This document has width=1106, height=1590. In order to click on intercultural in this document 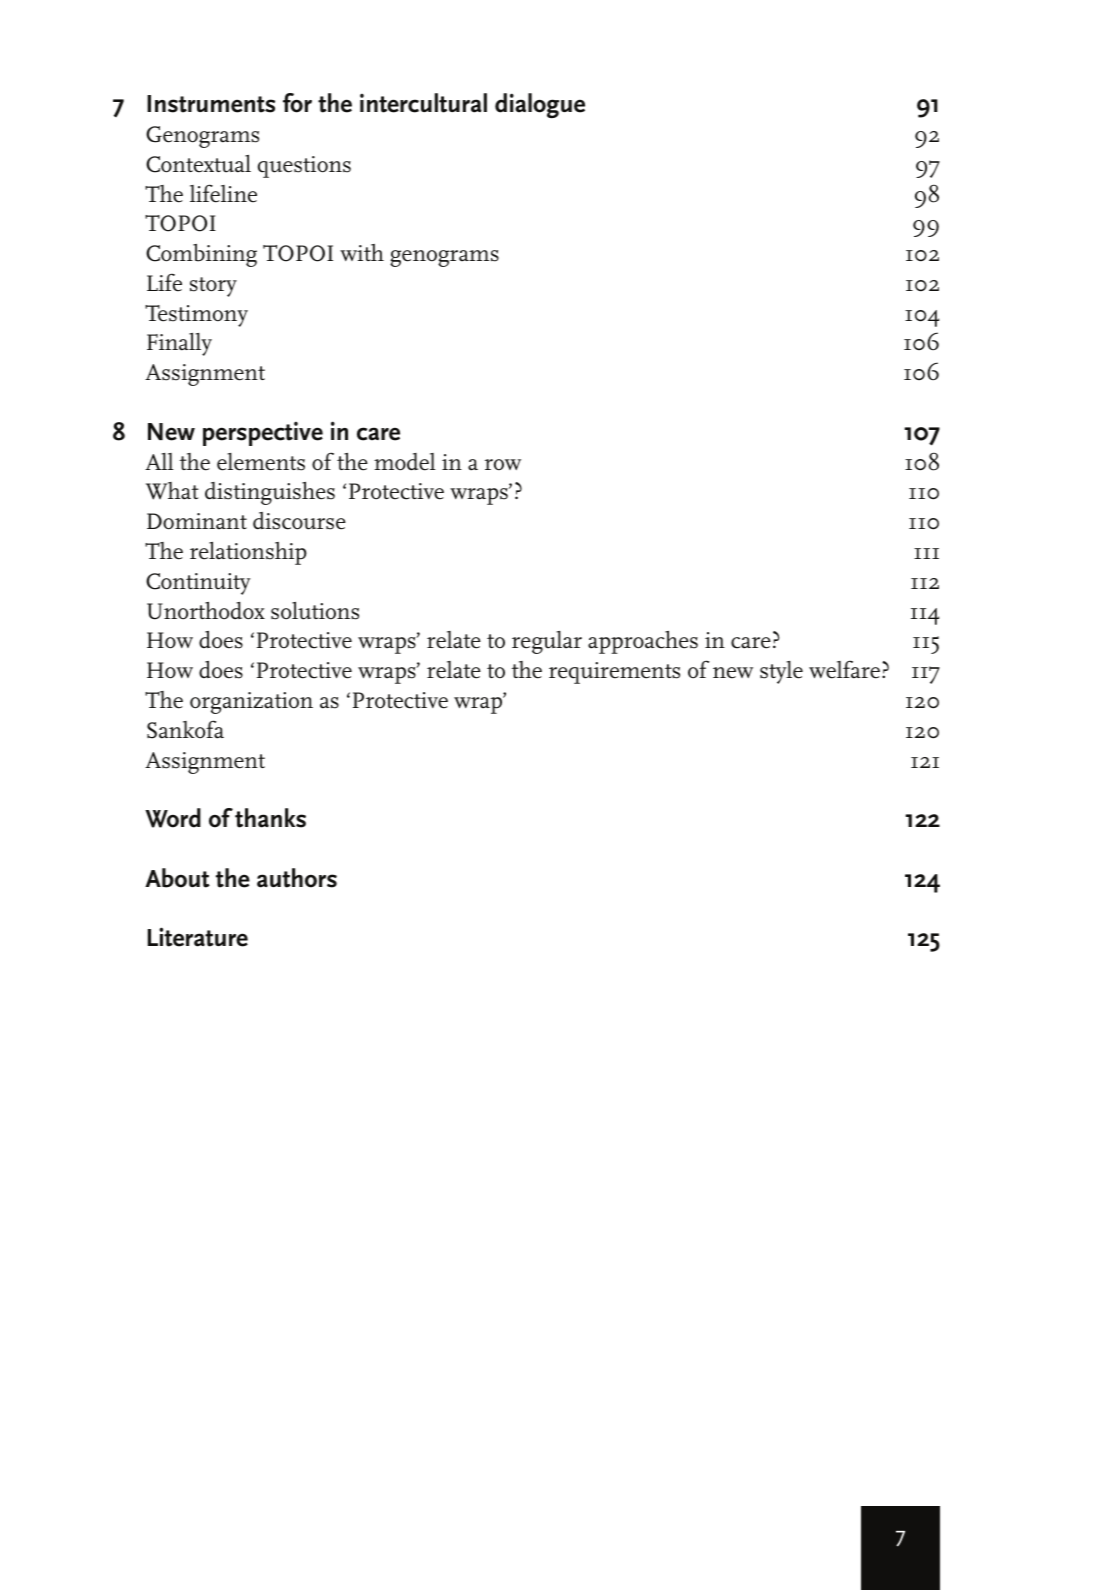, I will do `click(423, 103)`.
